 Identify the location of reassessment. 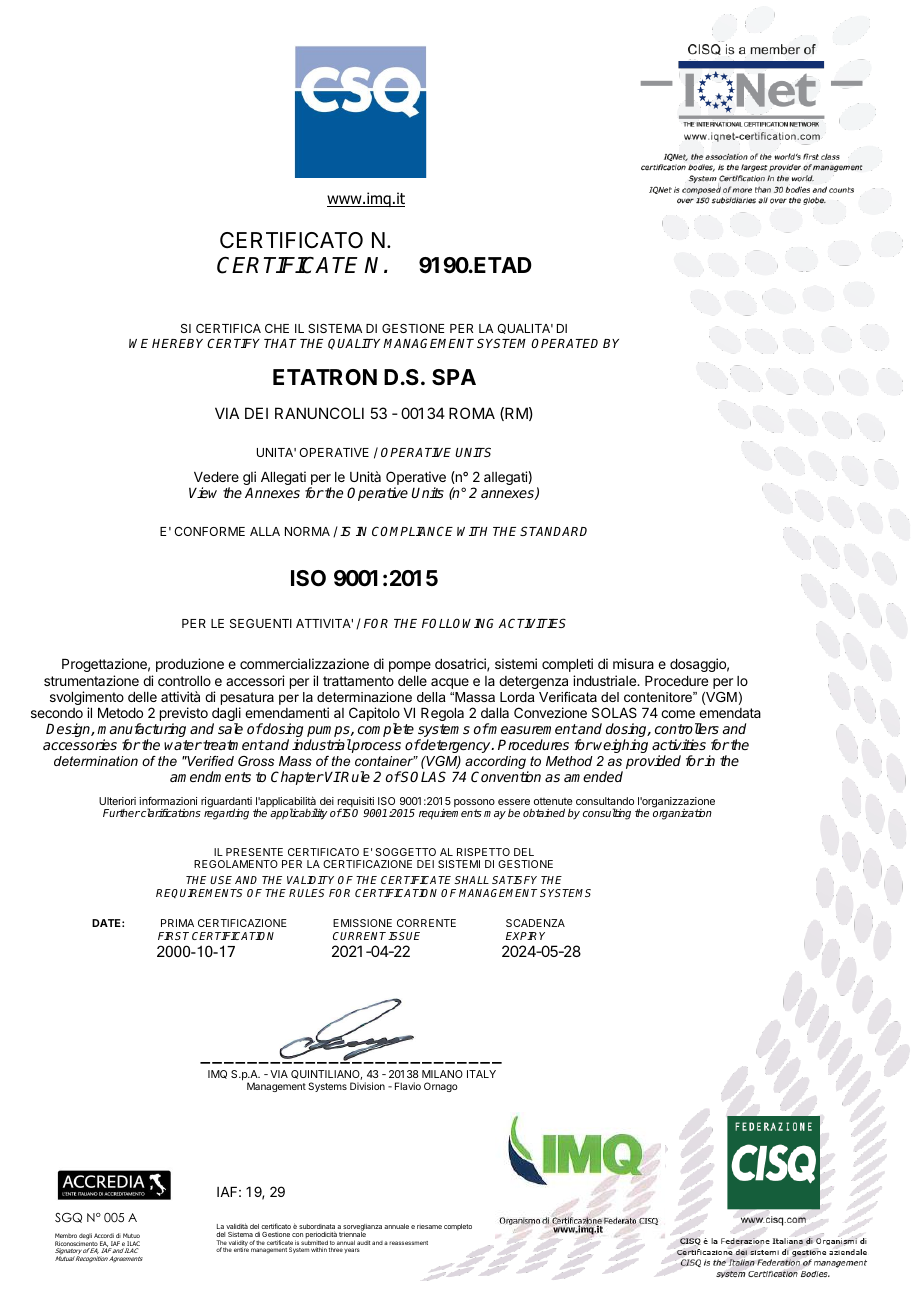
(408, 1243).
